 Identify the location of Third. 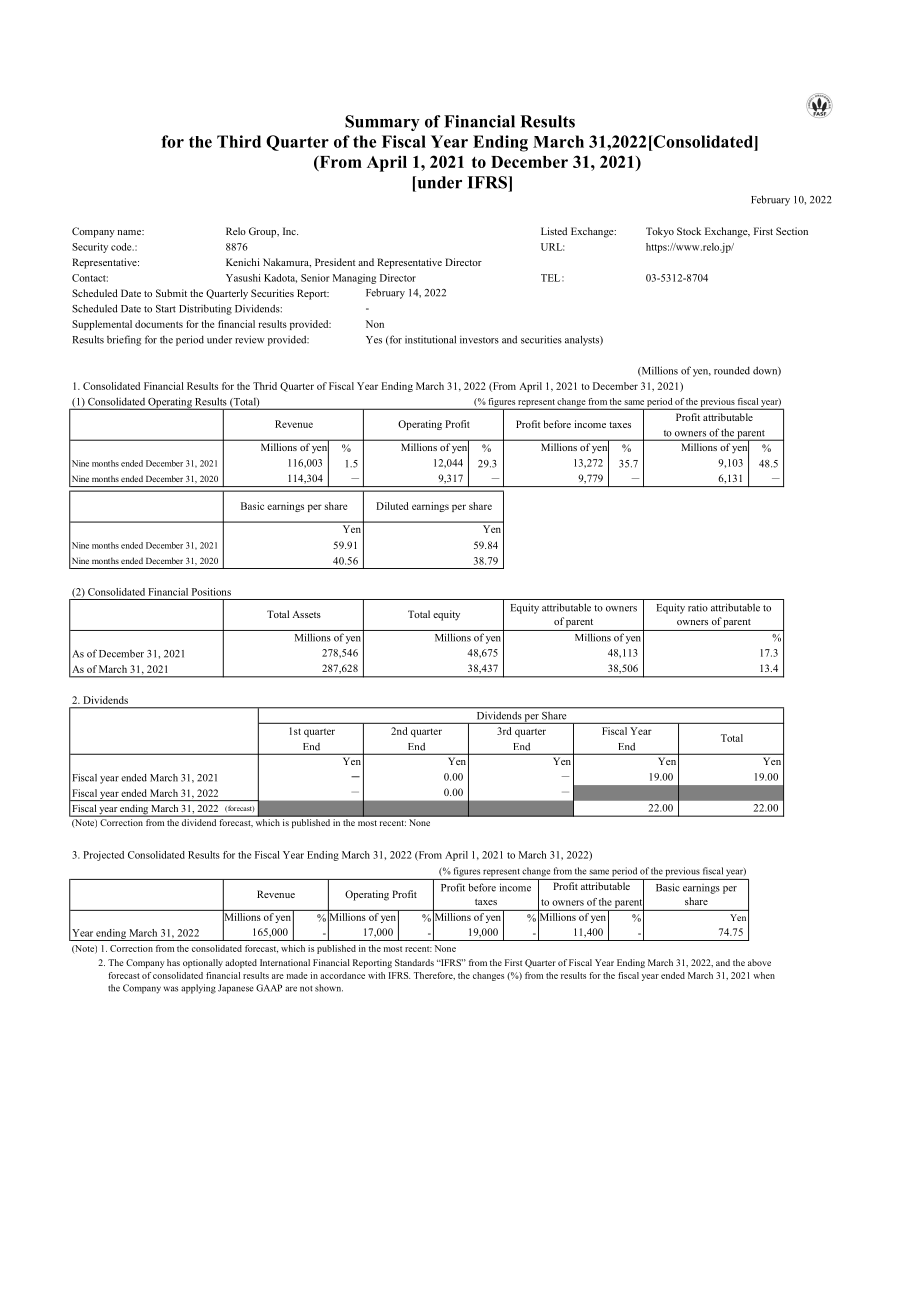
(239, 141).
